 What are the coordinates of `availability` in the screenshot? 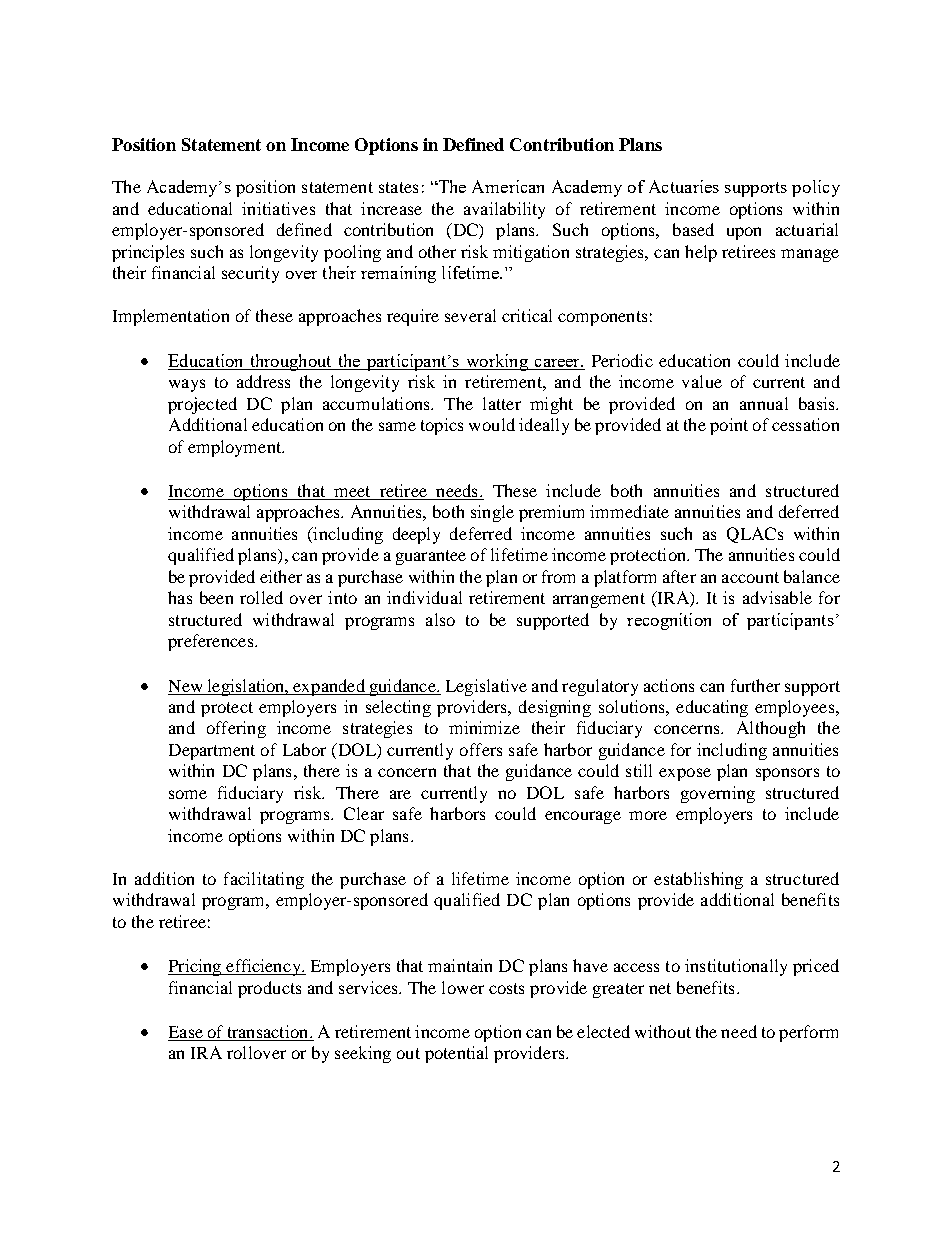 It's located at (504, 210).
